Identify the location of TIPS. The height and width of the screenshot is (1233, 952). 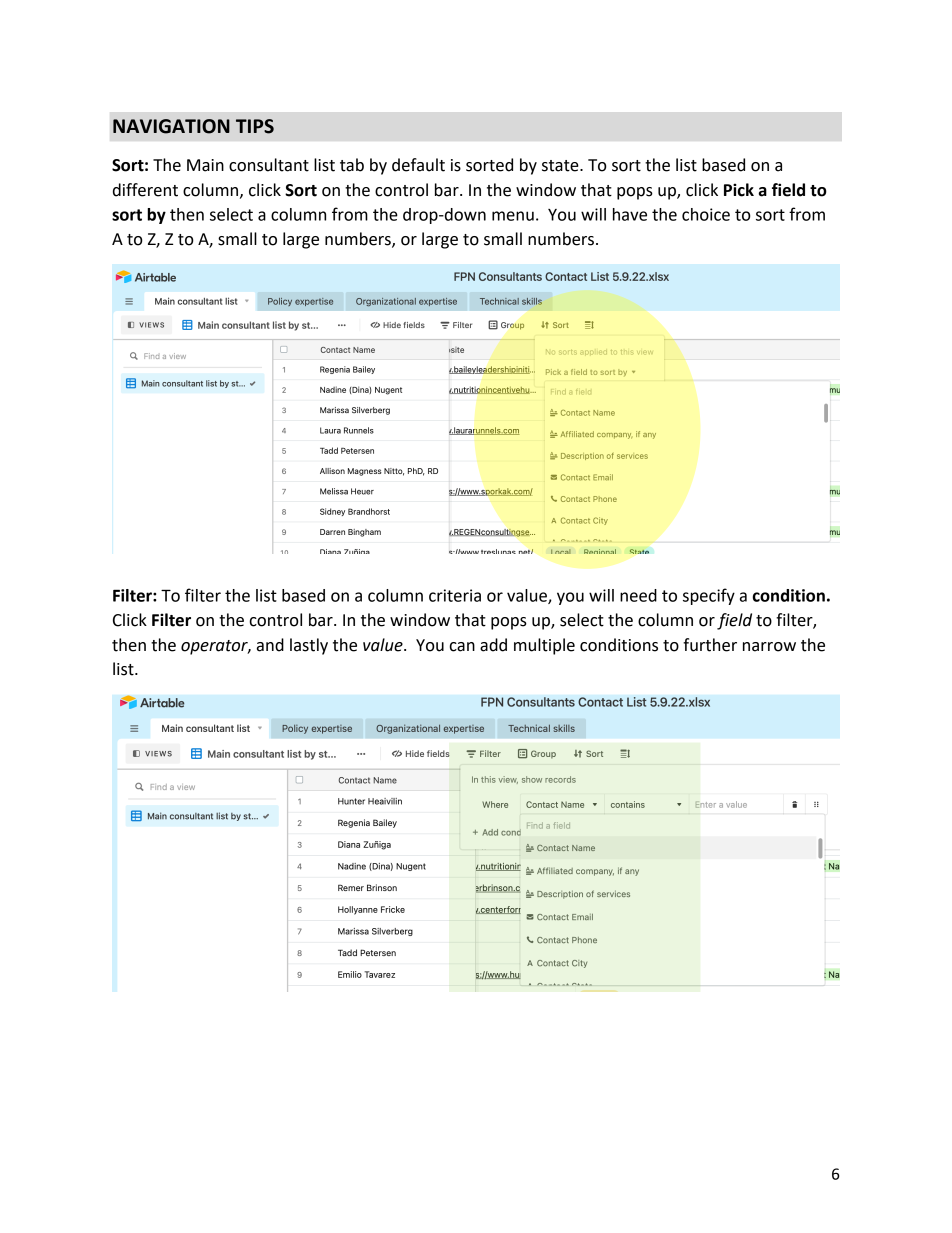
(255, 126).
